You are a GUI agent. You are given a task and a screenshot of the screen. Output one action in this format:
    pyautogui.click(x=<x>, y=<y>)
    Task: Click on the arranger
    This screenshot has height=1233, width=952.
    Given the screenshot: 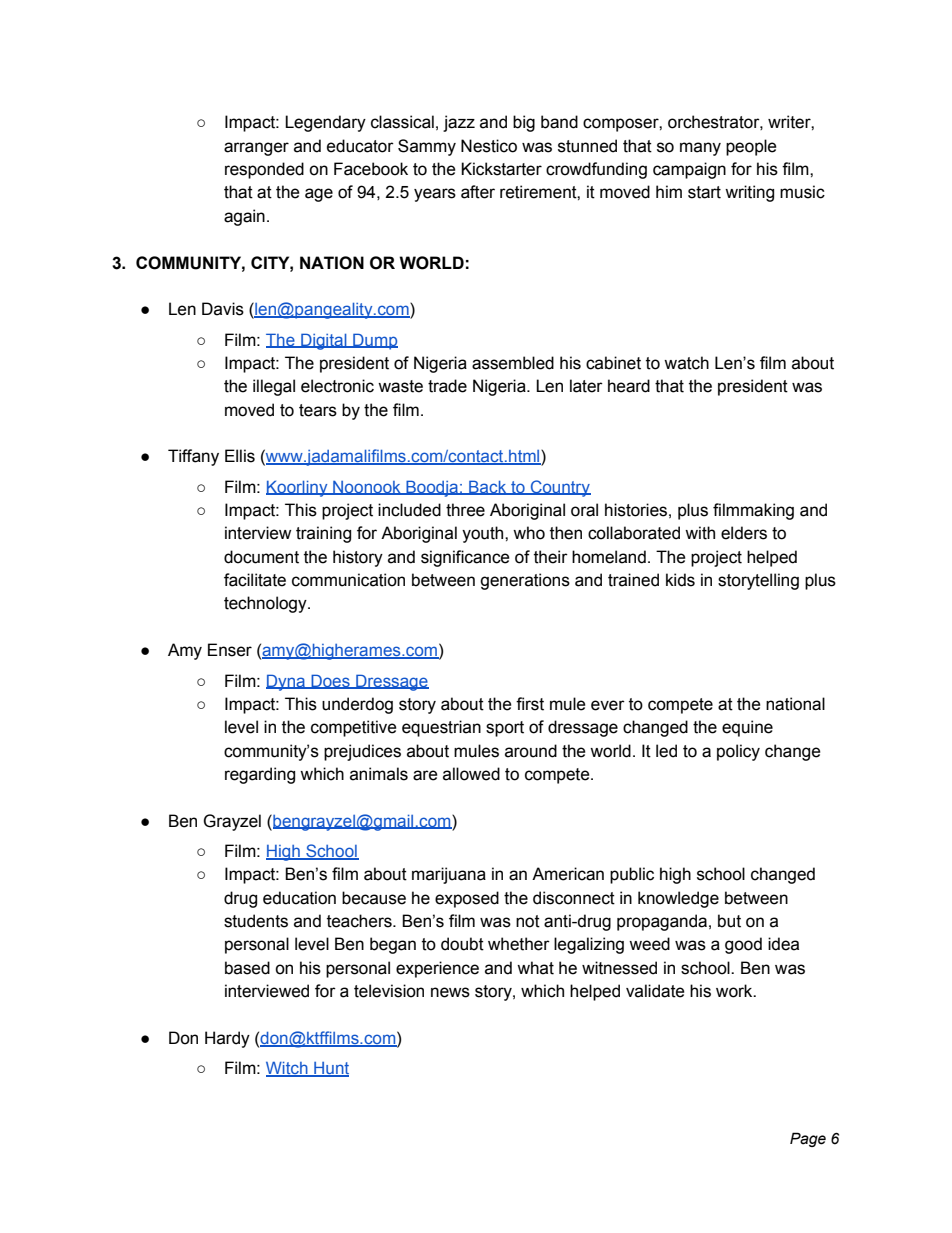 What is the action you would take?
    pyautogui.click(x=256, y=149)
